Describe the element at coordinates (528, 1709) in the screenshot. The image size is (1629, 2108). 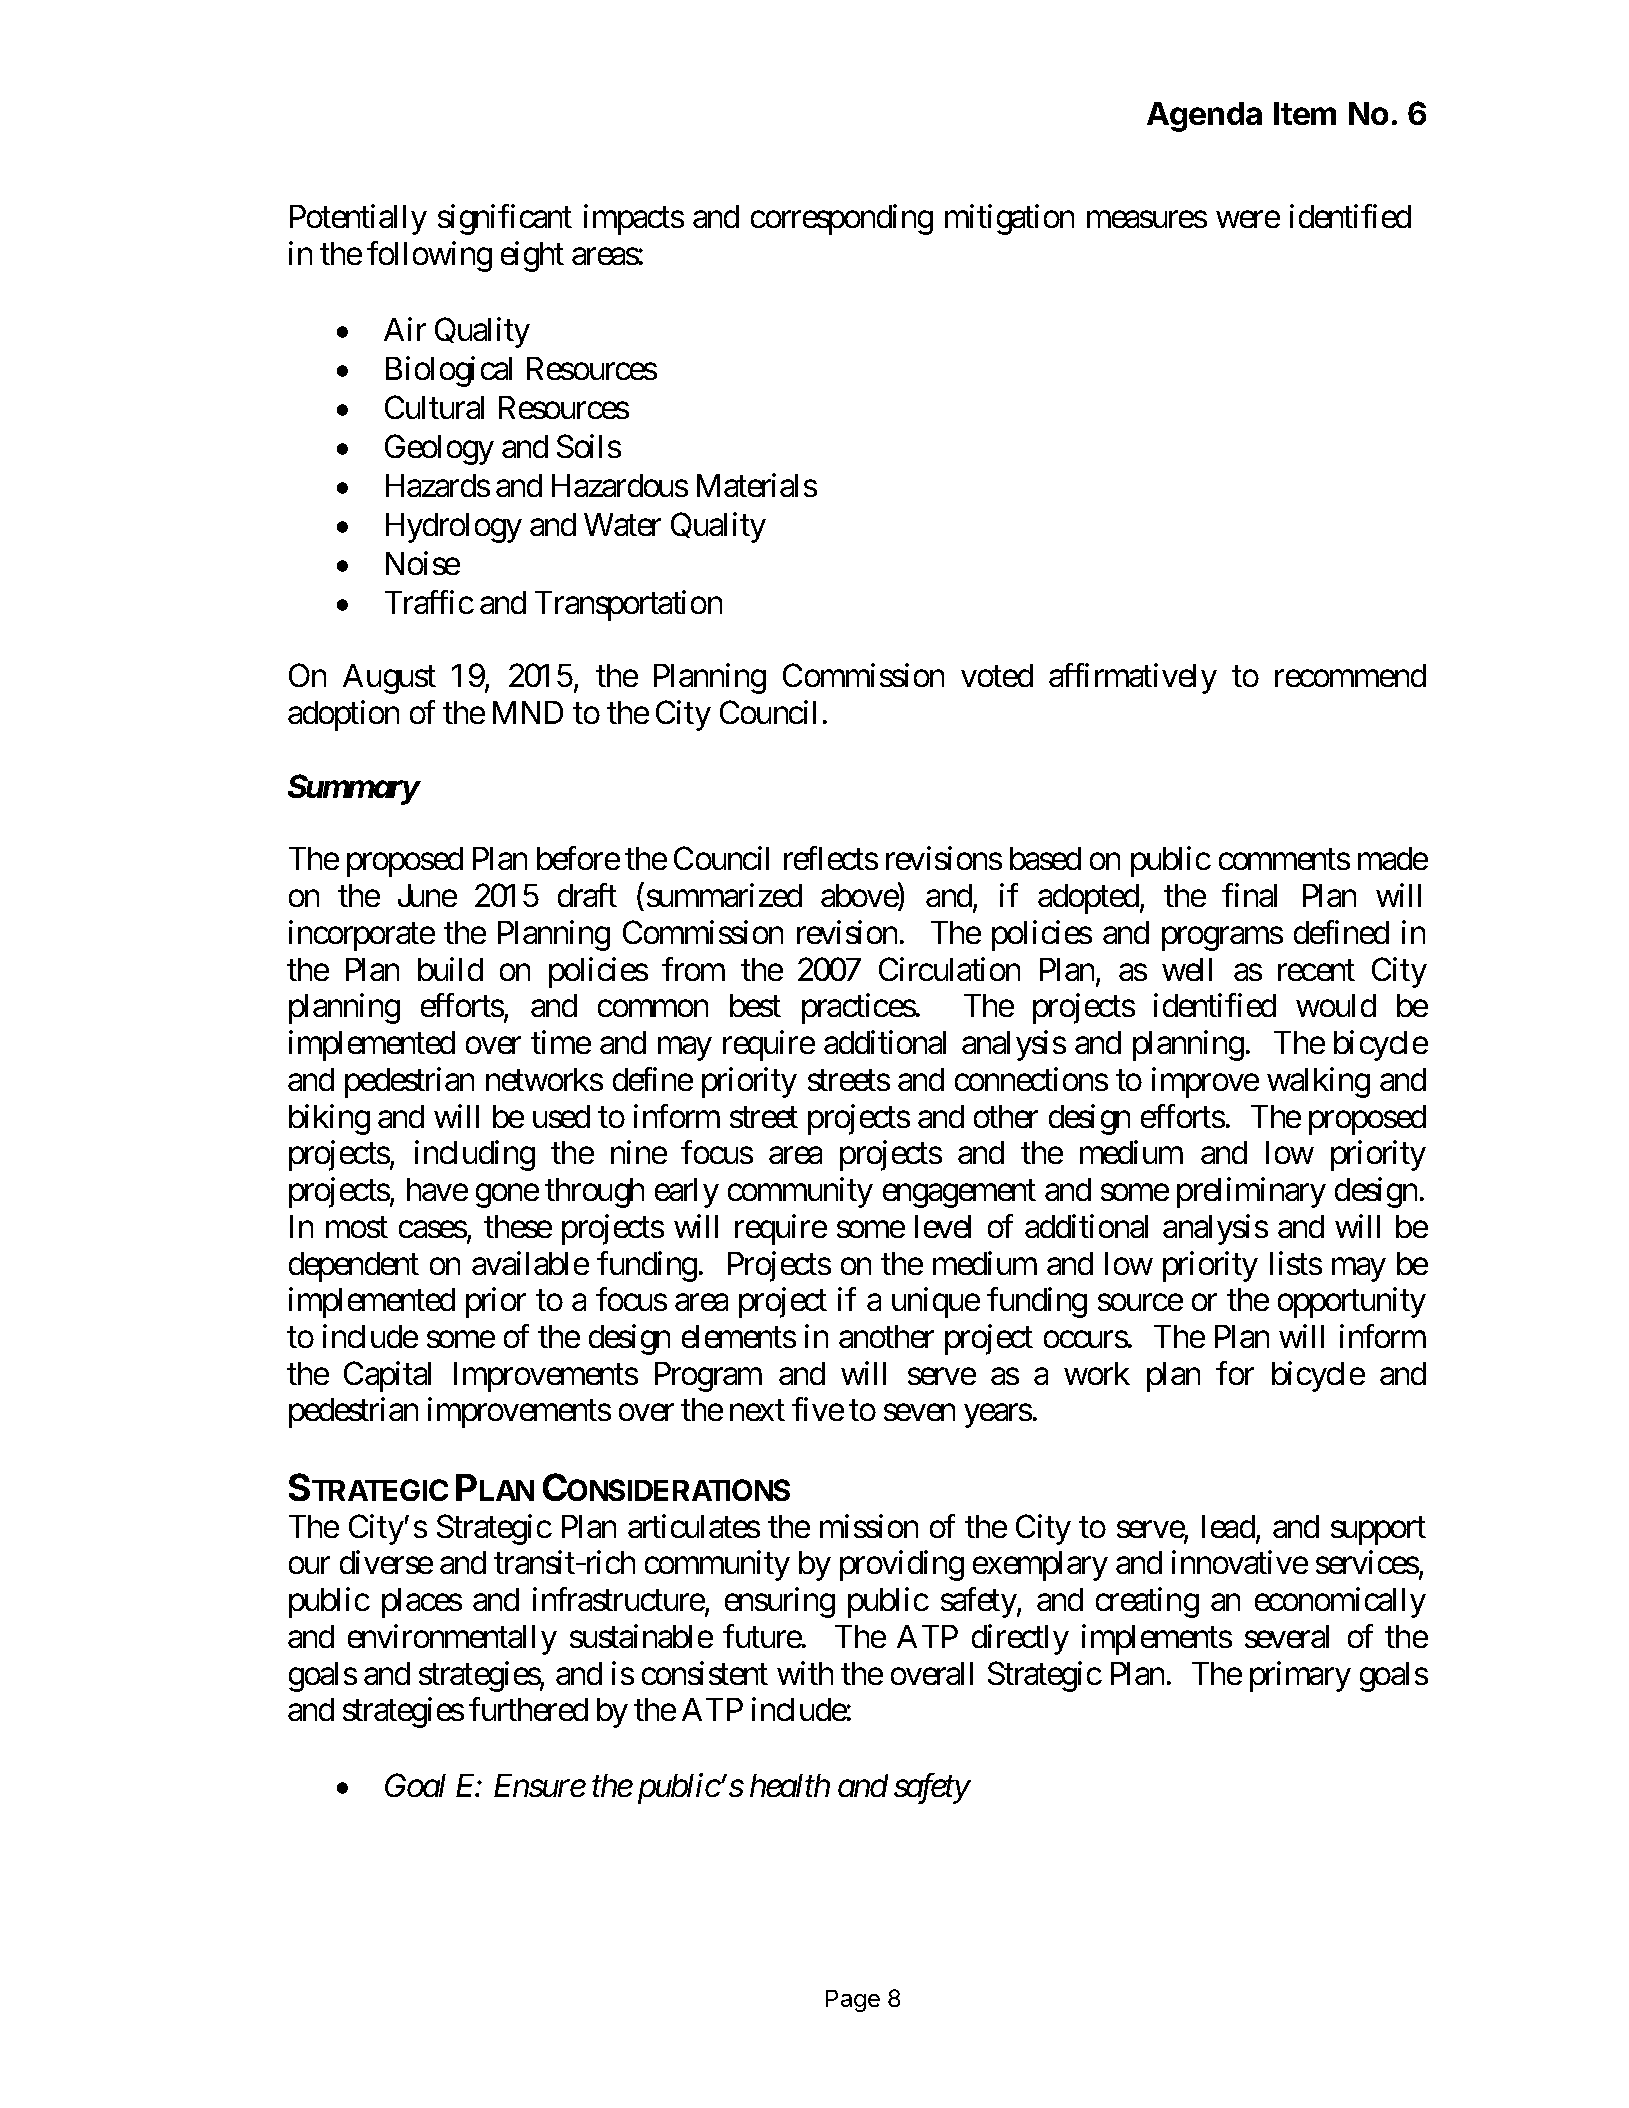
I see `furthered` at that location.
